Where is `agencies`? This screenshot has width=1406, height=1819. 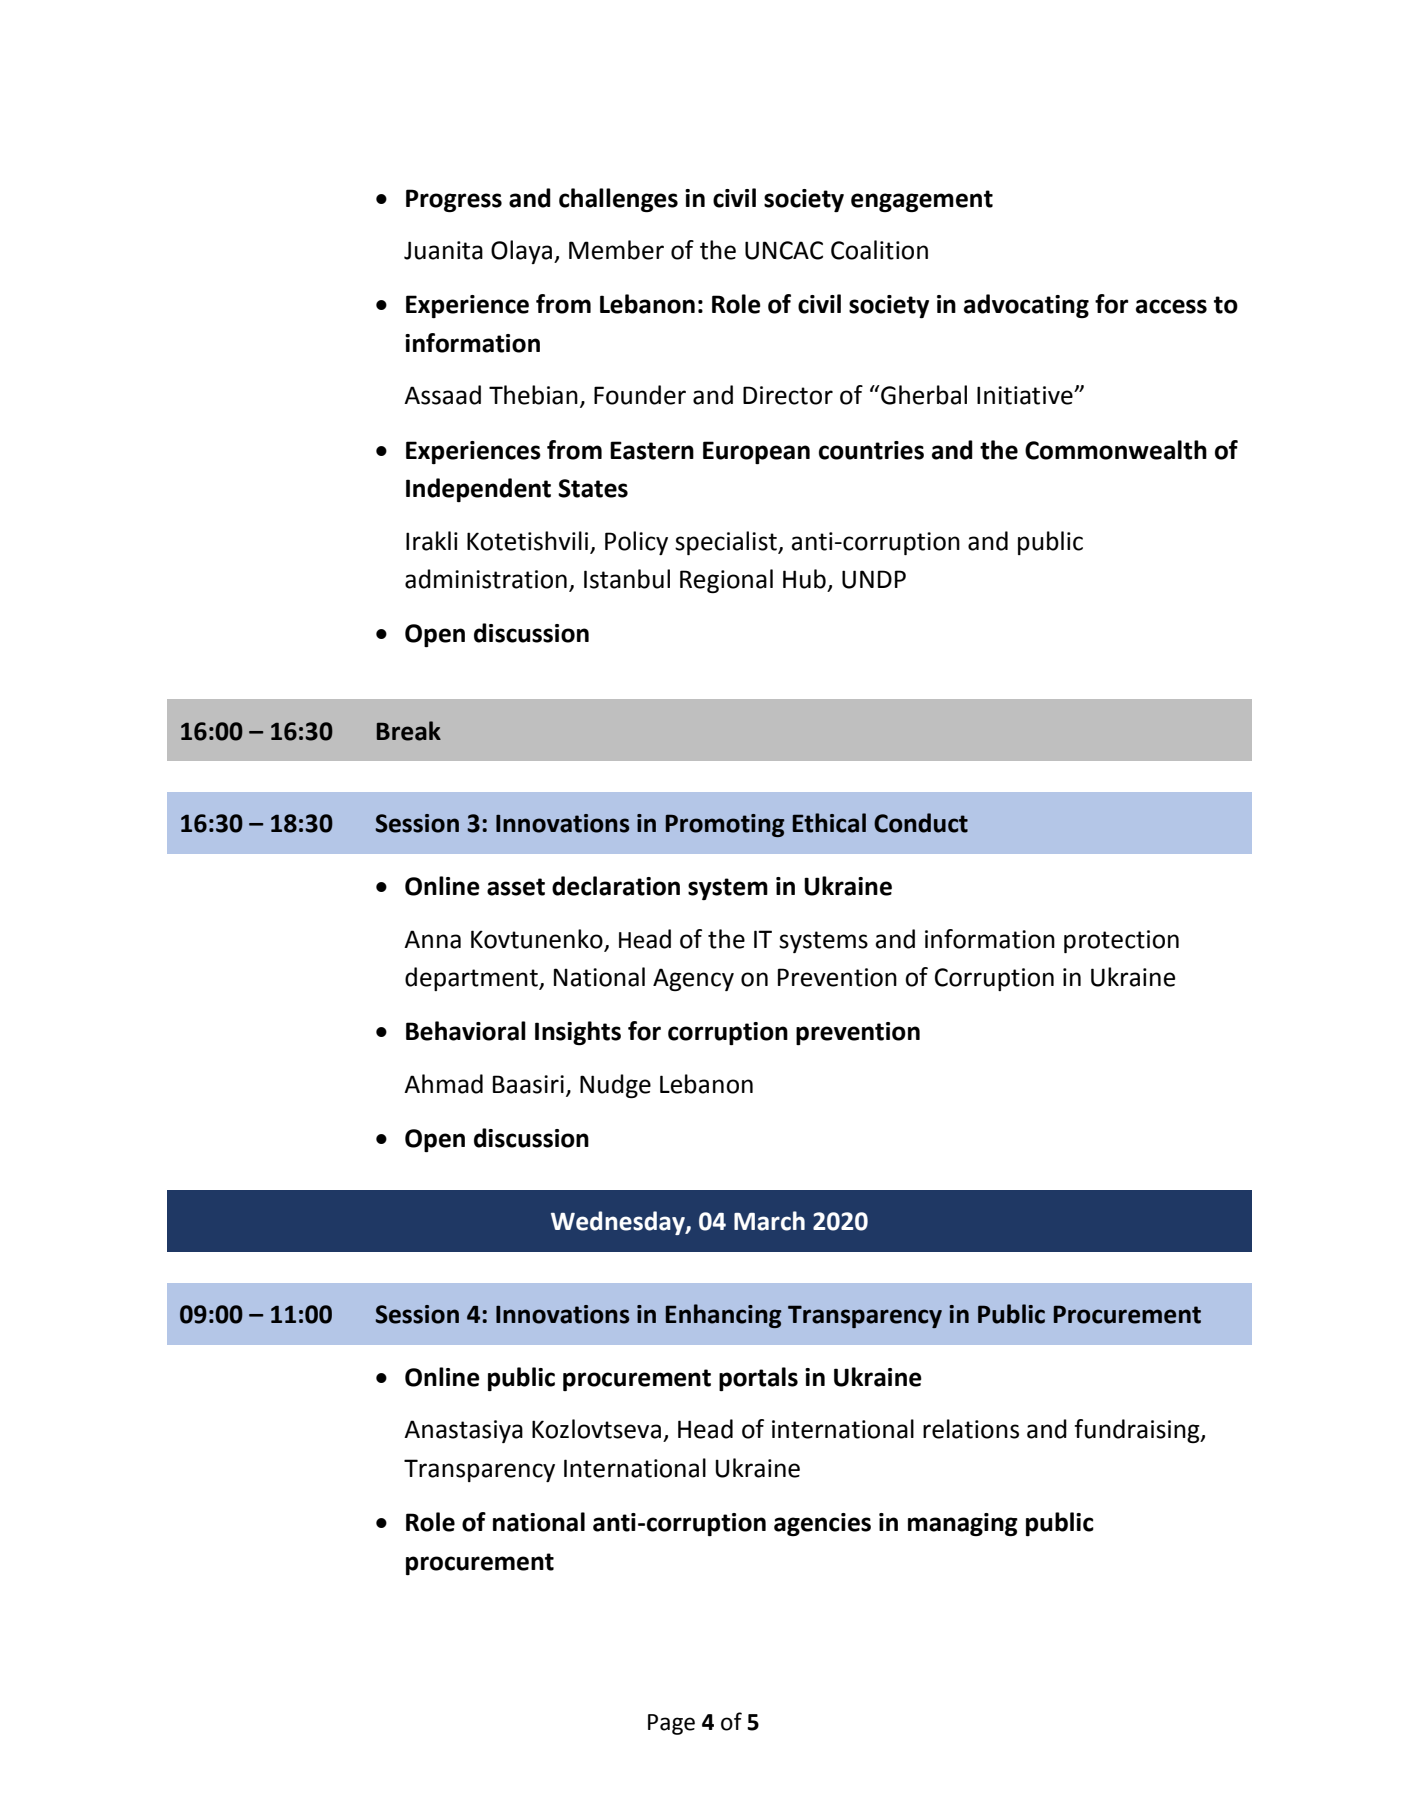 agencies is located at coordinates (822, 1524).
